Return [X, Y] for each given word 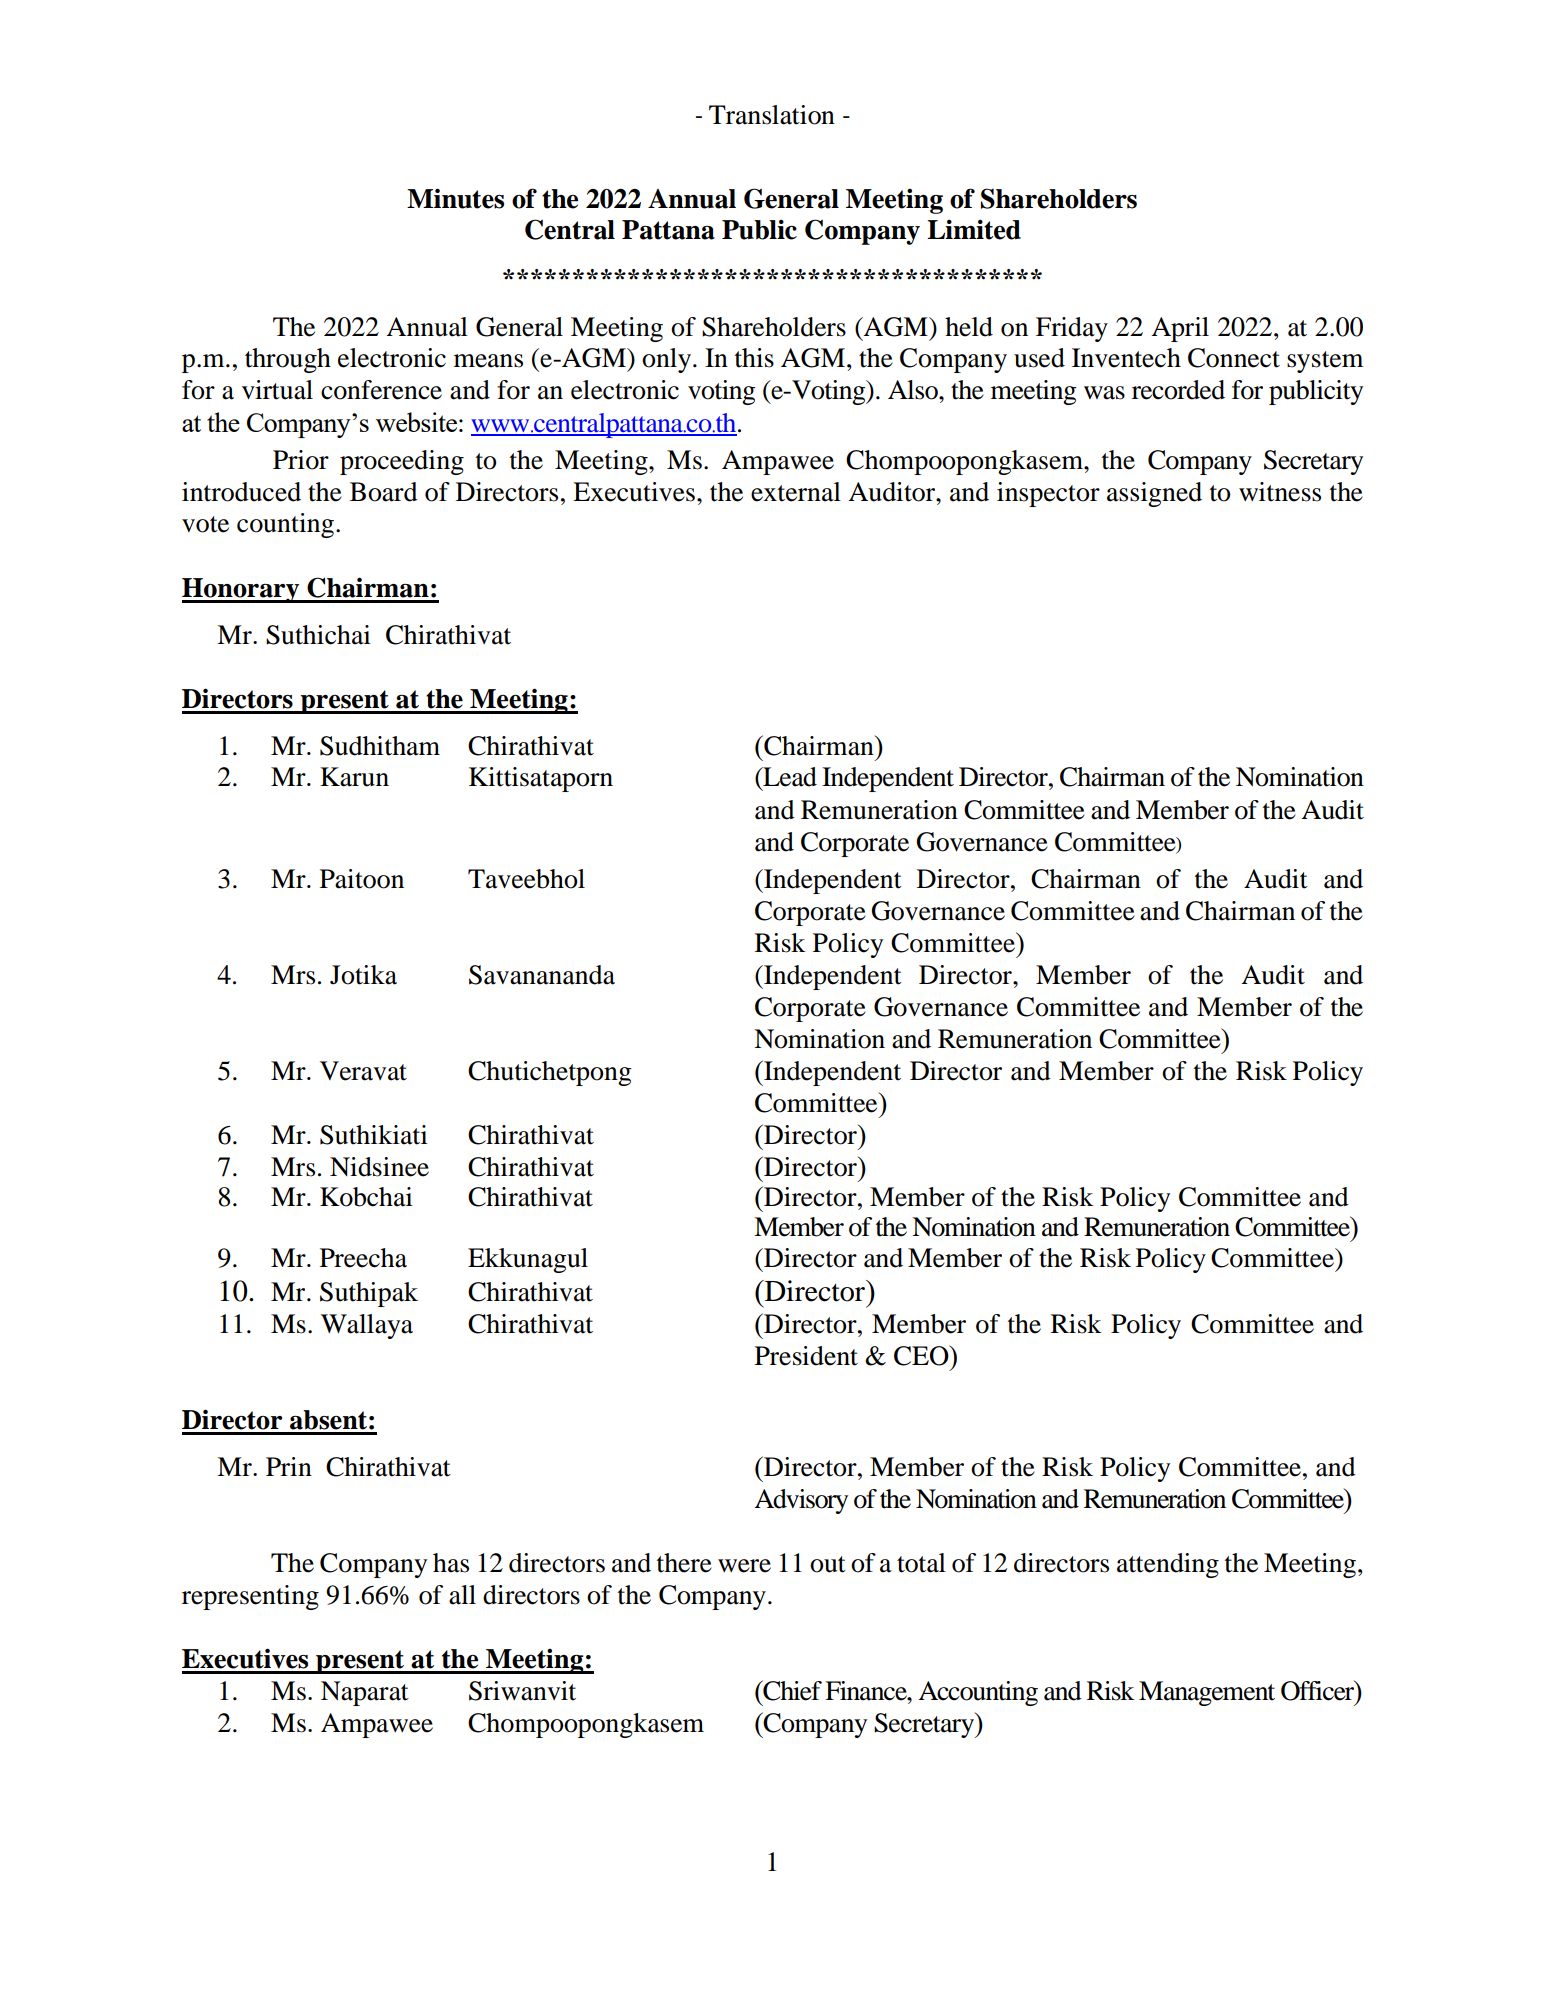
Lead [789, 777]
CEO [922, 1355]
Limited [974, 229]
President [806, 1356]
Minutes [455, 198]
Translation [772, 115]
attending [1168, 1565]
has [451, 1563]
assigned [1154, 494]
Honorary [242, 590]
